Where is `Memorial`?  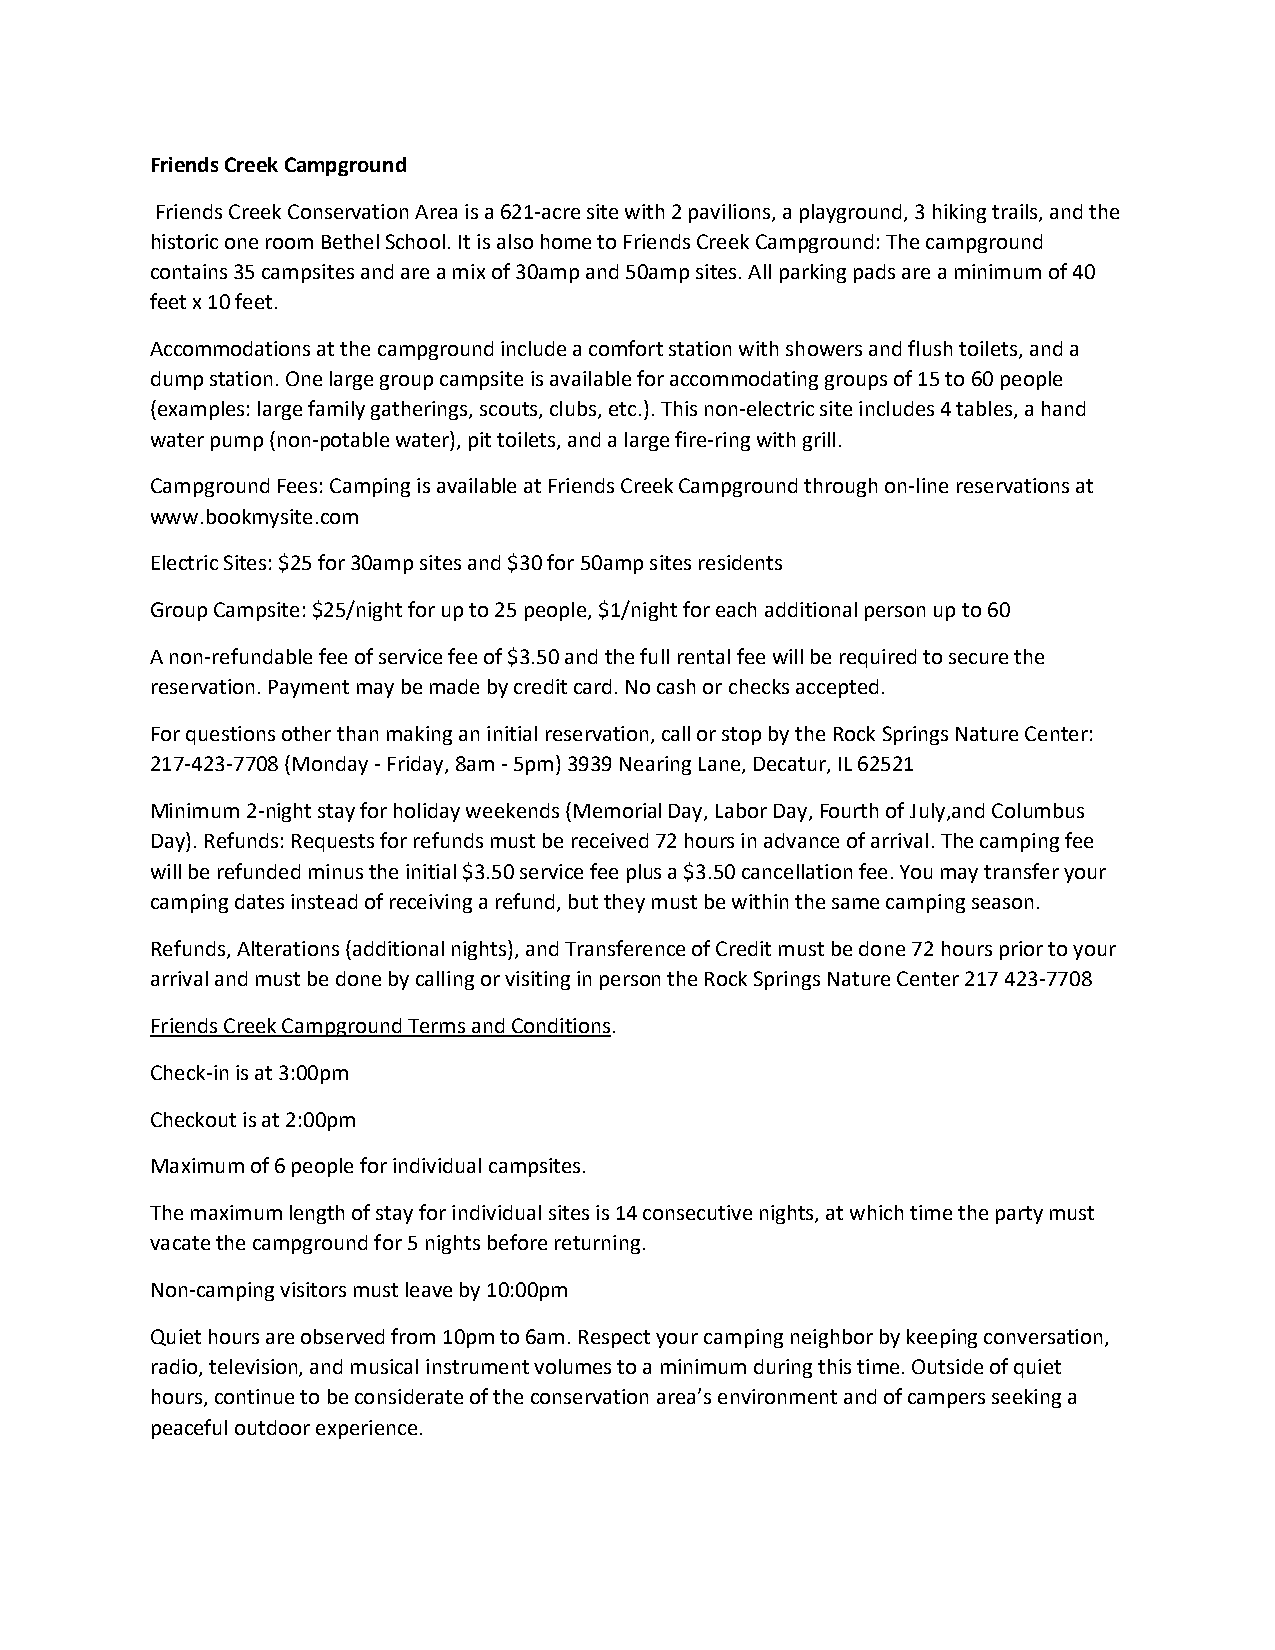 Memorial is located at coordinates (617, 810).
